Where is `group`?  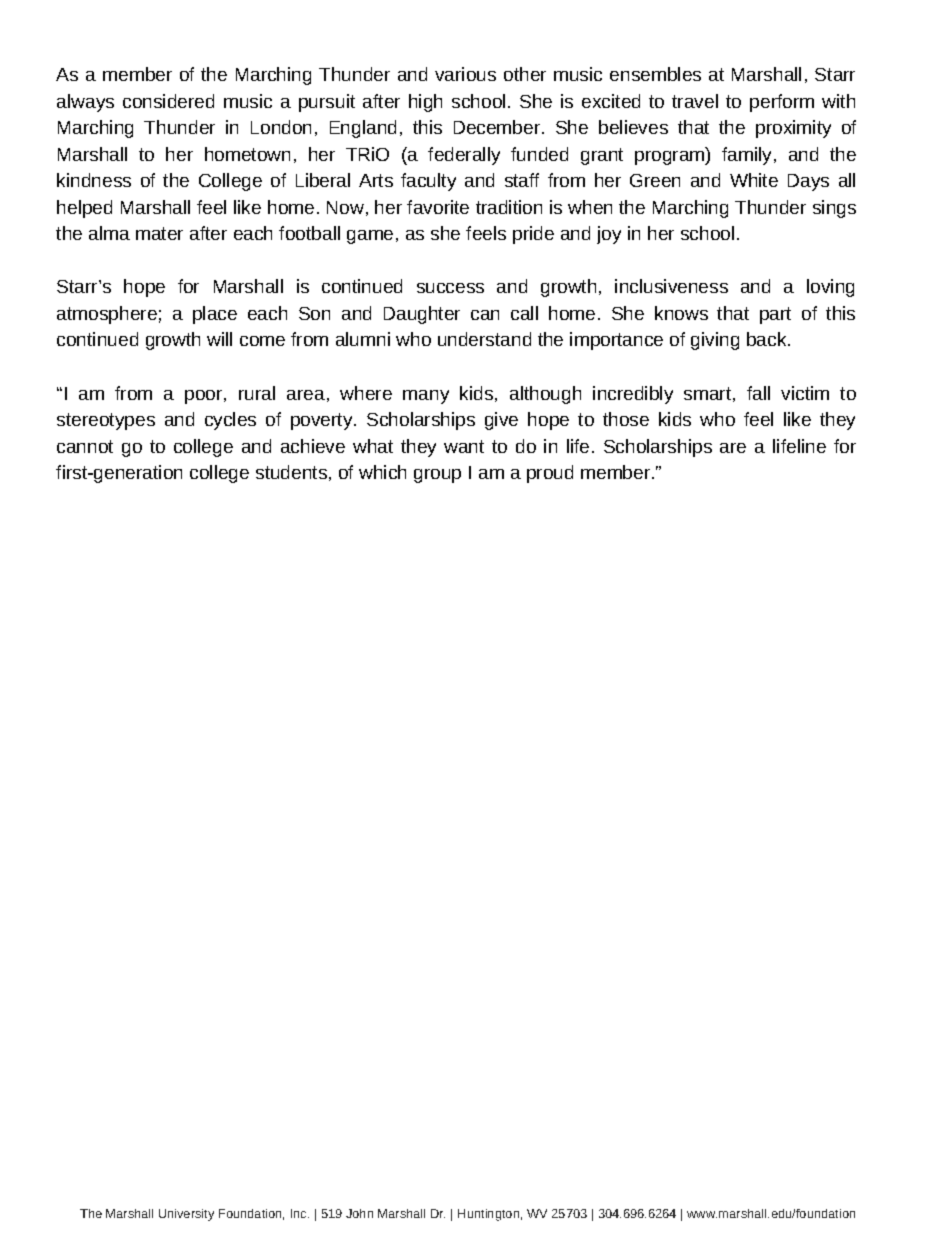 group is located at coordinates (437, 476).
